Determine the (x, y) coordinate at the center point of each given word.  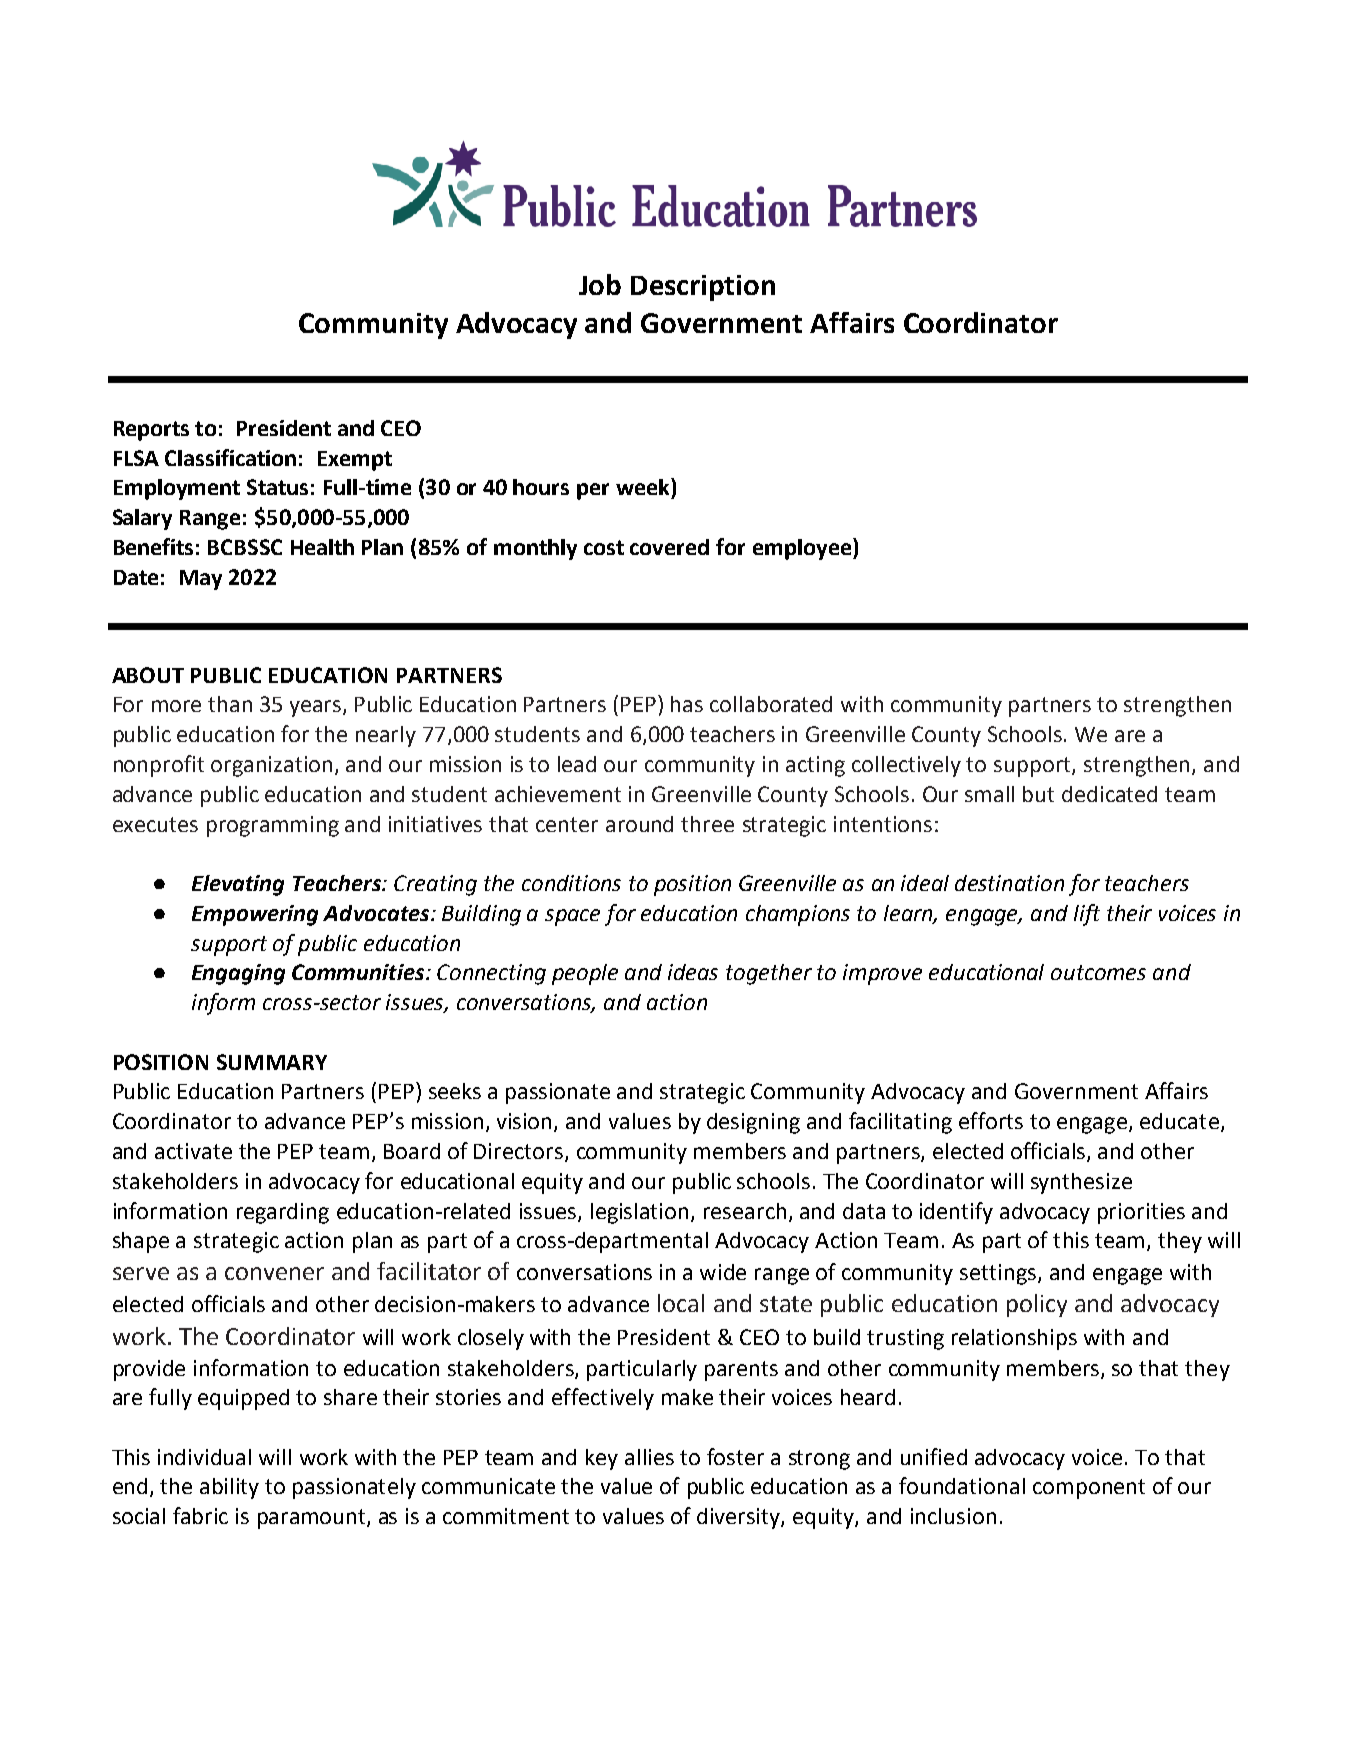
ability (229, 1488)
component (1089, 1489)
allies (649, 1457)
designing (753, 1123)
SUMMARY (272, 1062)
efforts (991, 1120)
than (230, 704)
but (1038, 794)
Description (703, 288)
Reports (151, 431)
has (687, 704)
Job (600, 284)
